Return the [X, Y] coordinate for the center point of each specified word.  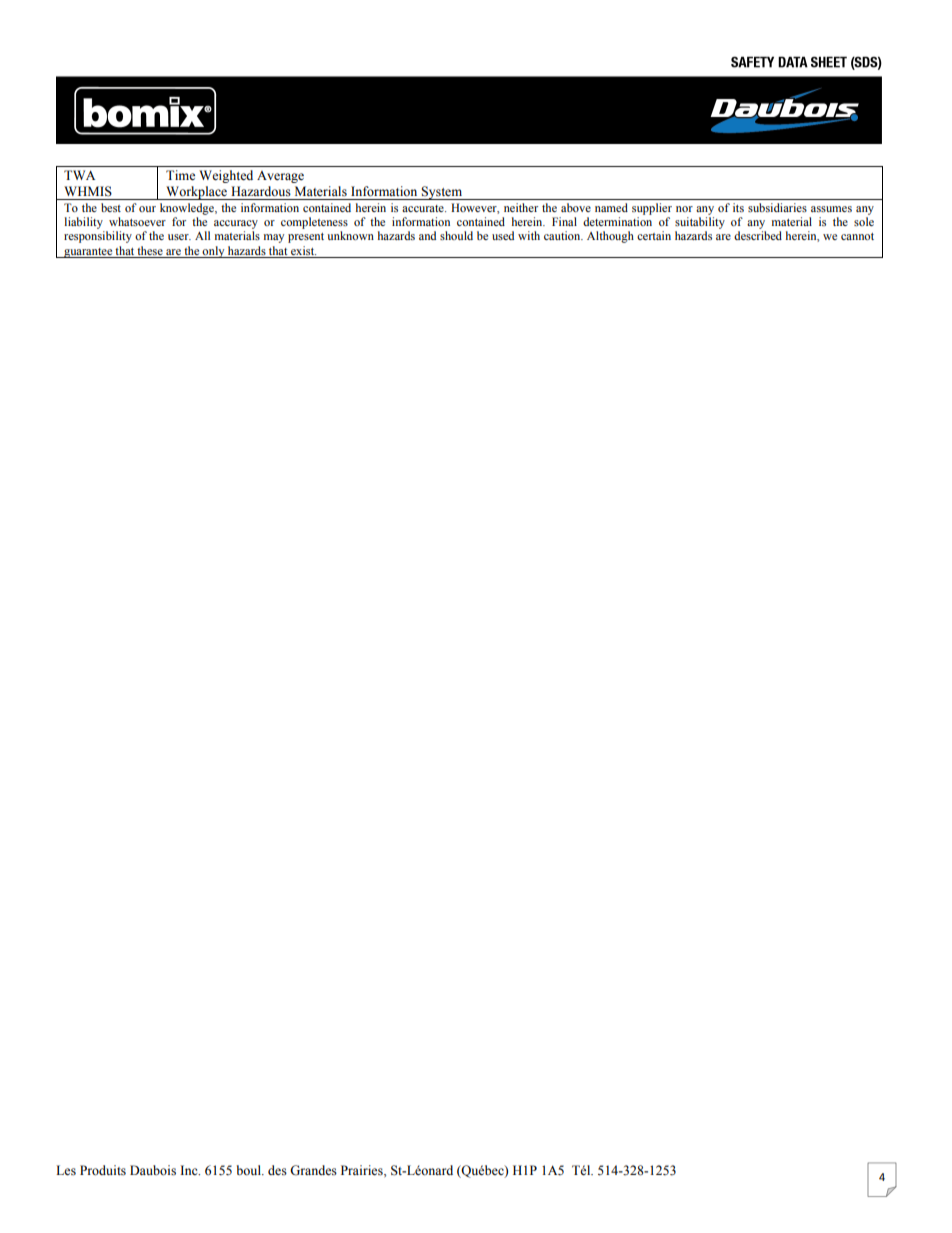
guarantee [88, 253]
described [758, 235]
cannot [857, 236]
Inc [190, 1170]
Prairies [363, 1171]
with [529, 235]
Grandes [313, 1170]
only [214, 252]
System [442, 193]
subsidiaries [777, 207]
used [503, 235]
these [150, 250]
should [456, 235]
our [147, 209]
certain [654, 235]
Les [66, 1170]
